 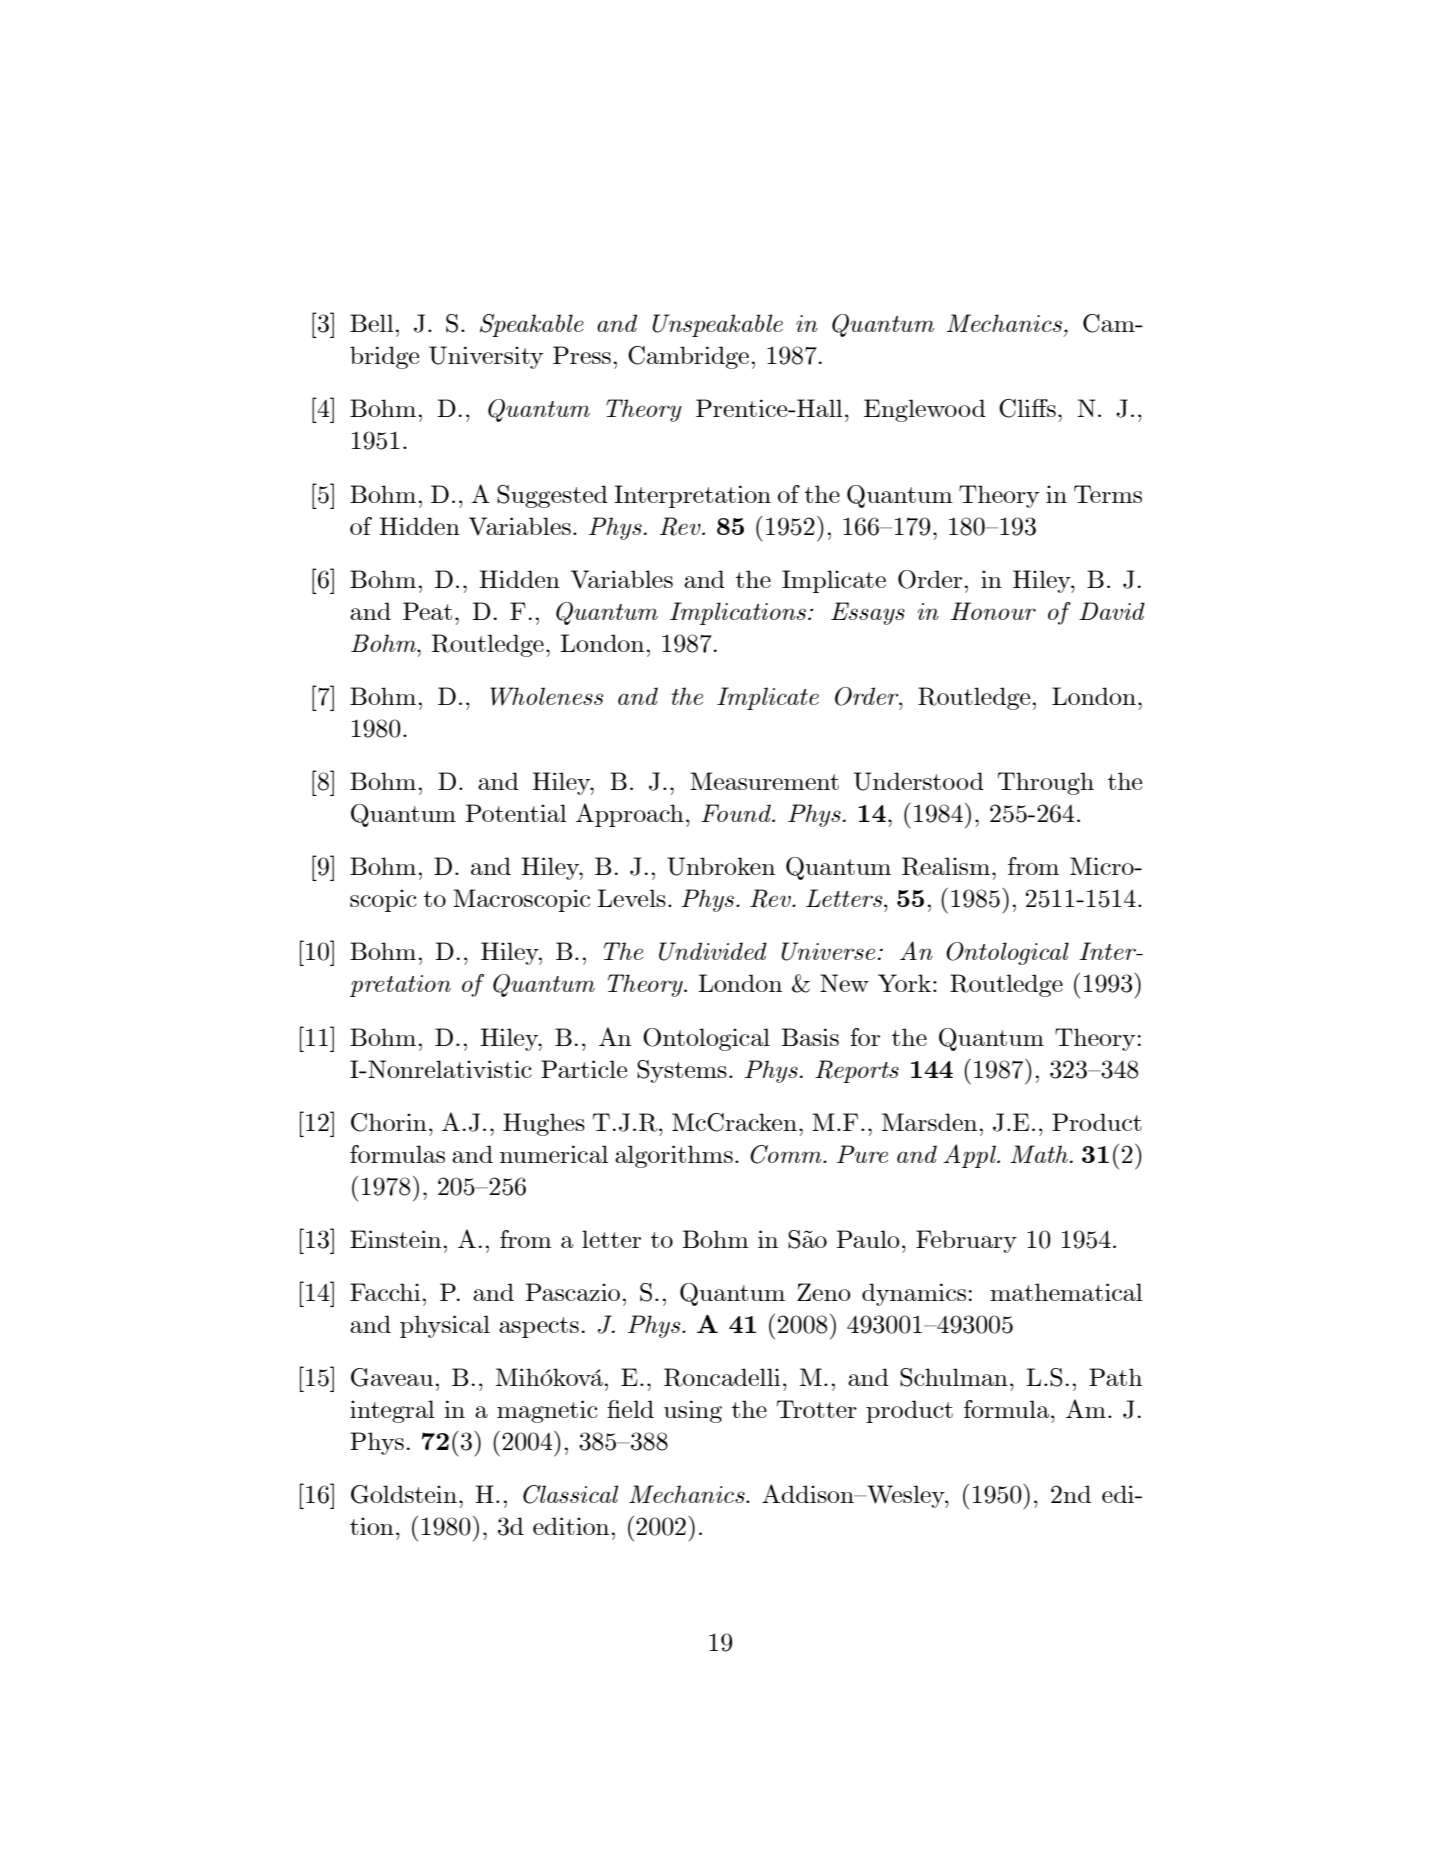 What do you see at coordinates (372, 323) in the document?
I see `Bell` at bounding box center [372, 323].
